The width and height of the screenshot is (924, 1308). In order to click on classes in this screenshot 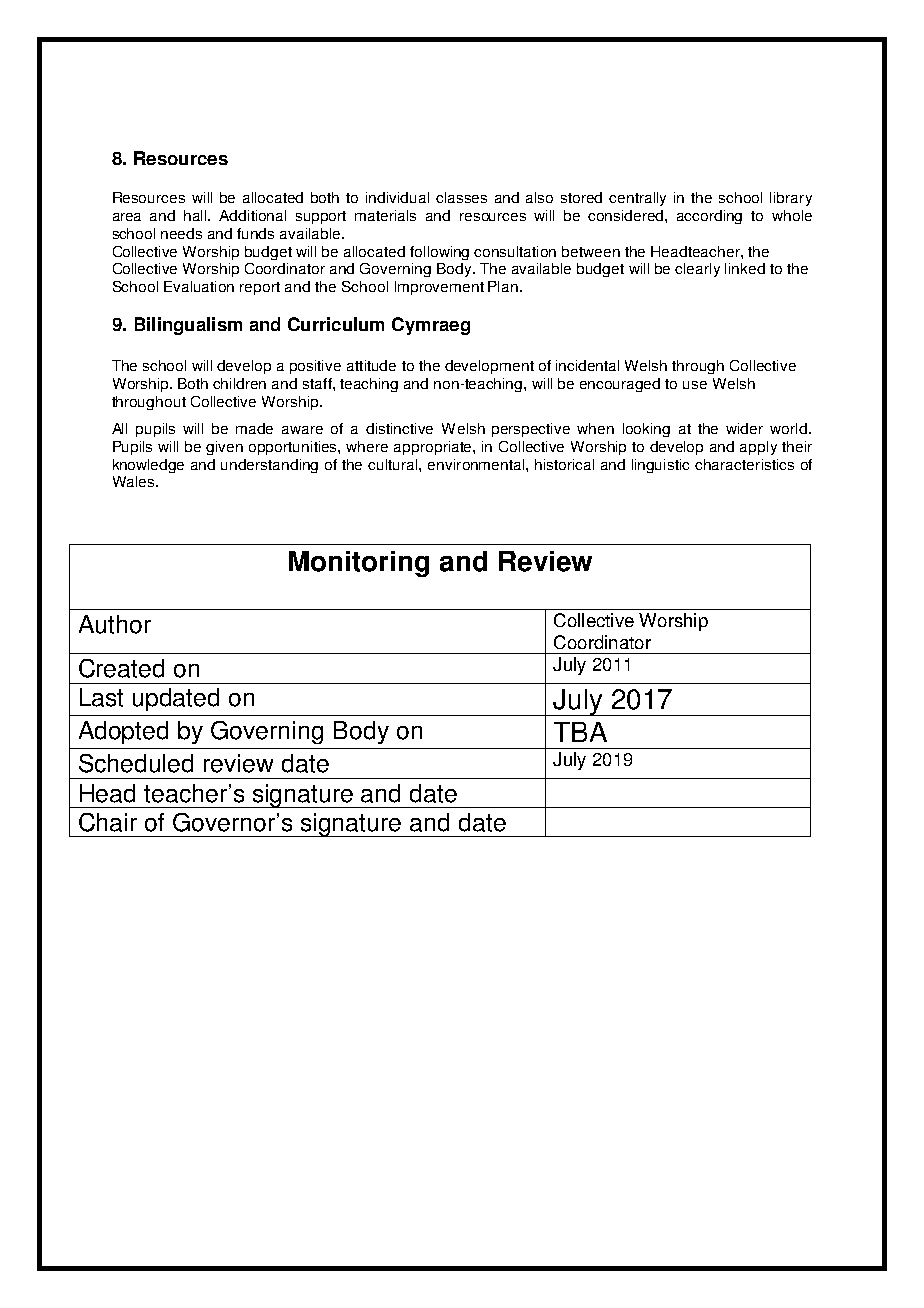, I will do `click(461, 197)`.
